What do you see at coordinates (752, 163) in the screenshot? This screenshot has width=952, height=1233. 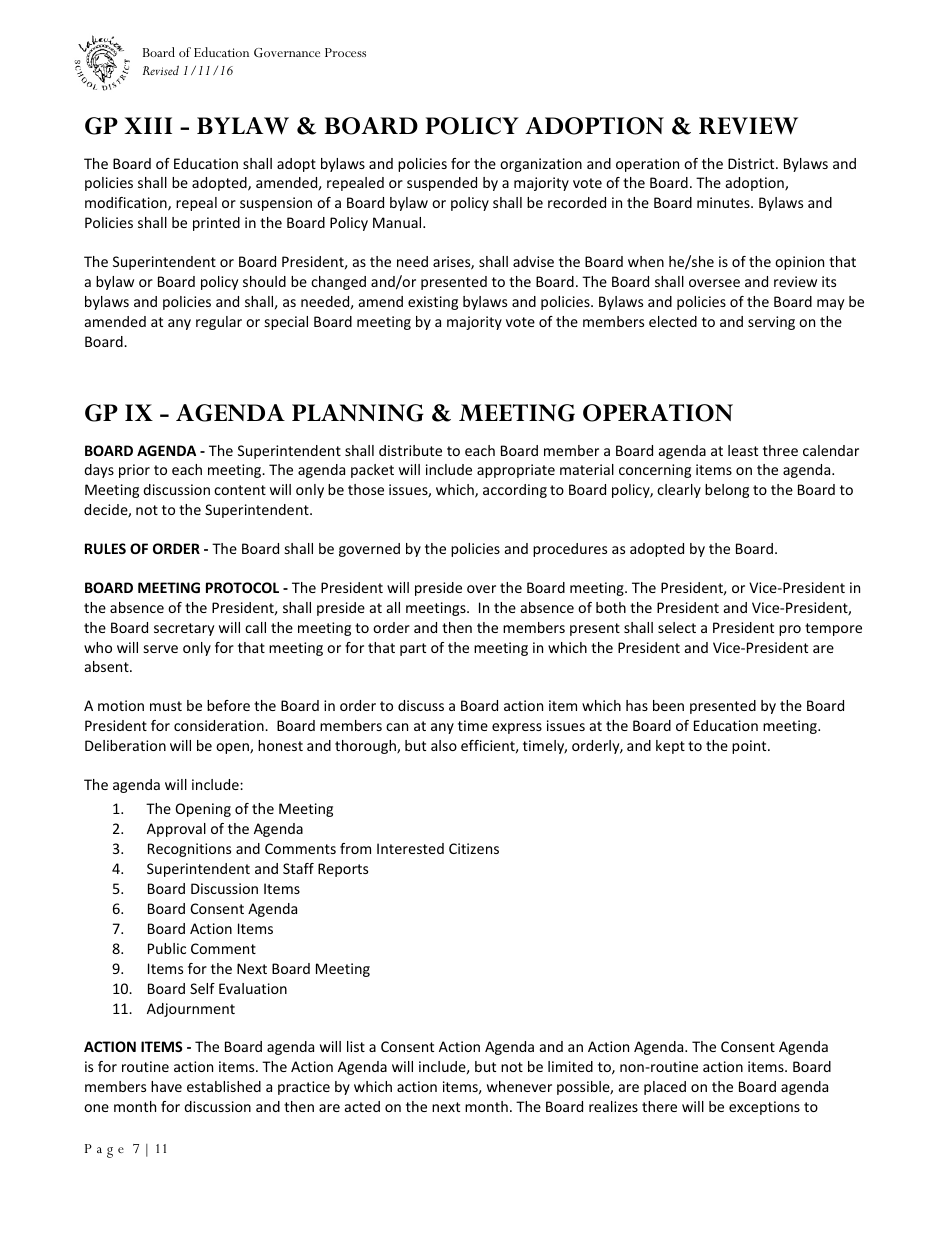 I see `District` at bounding box center [752, 163].
